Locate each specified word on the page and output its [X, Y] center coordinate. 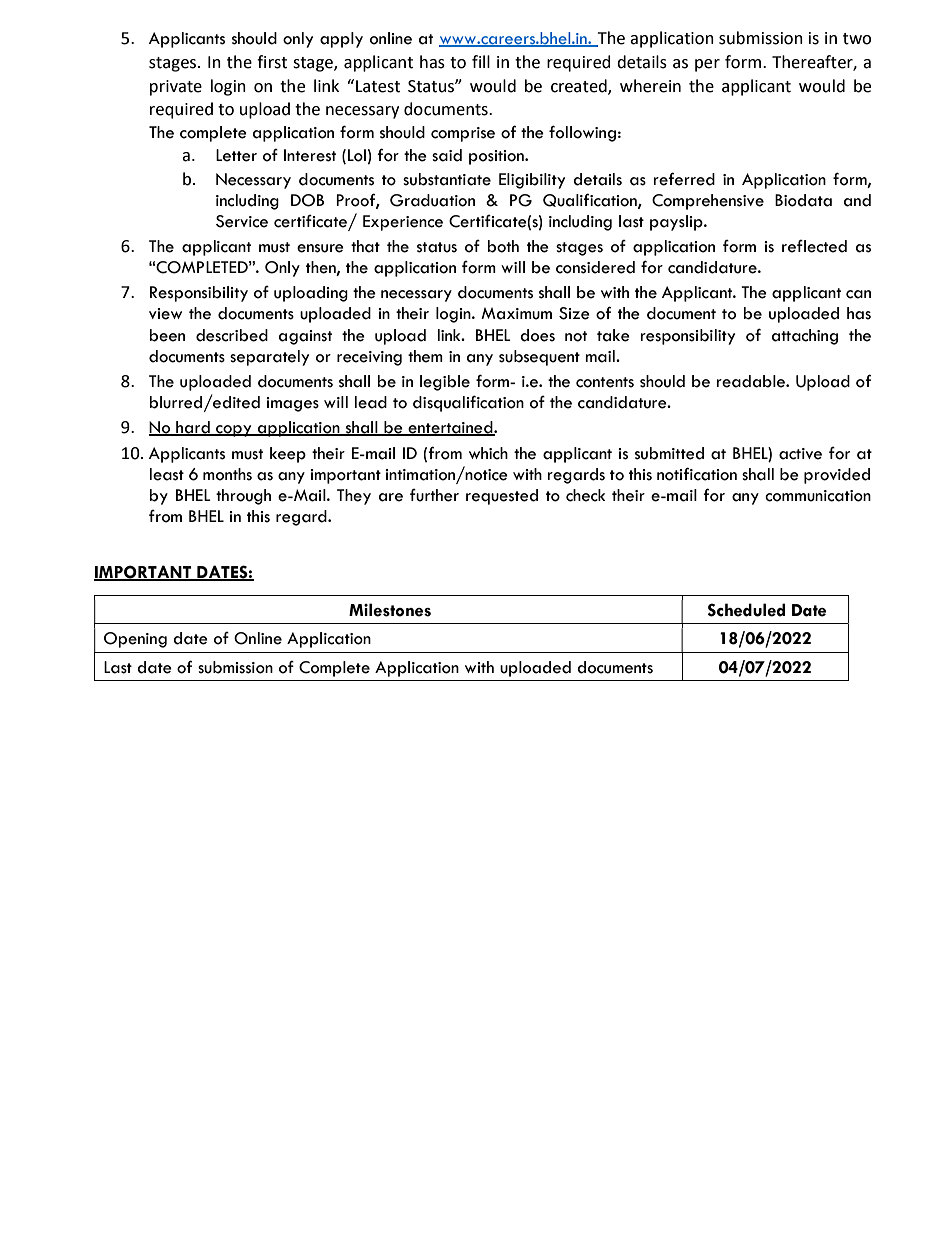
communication [818, 496]
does [537, 335]
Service [242, 221]
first [272, 62]
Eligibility [532, 181]
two [857, 39]
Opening [135, 640]
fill [481, 61]
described [232, 335]
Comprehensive [708, 202]
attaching [805, 337]
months [227, 474]
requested [502, 497]
